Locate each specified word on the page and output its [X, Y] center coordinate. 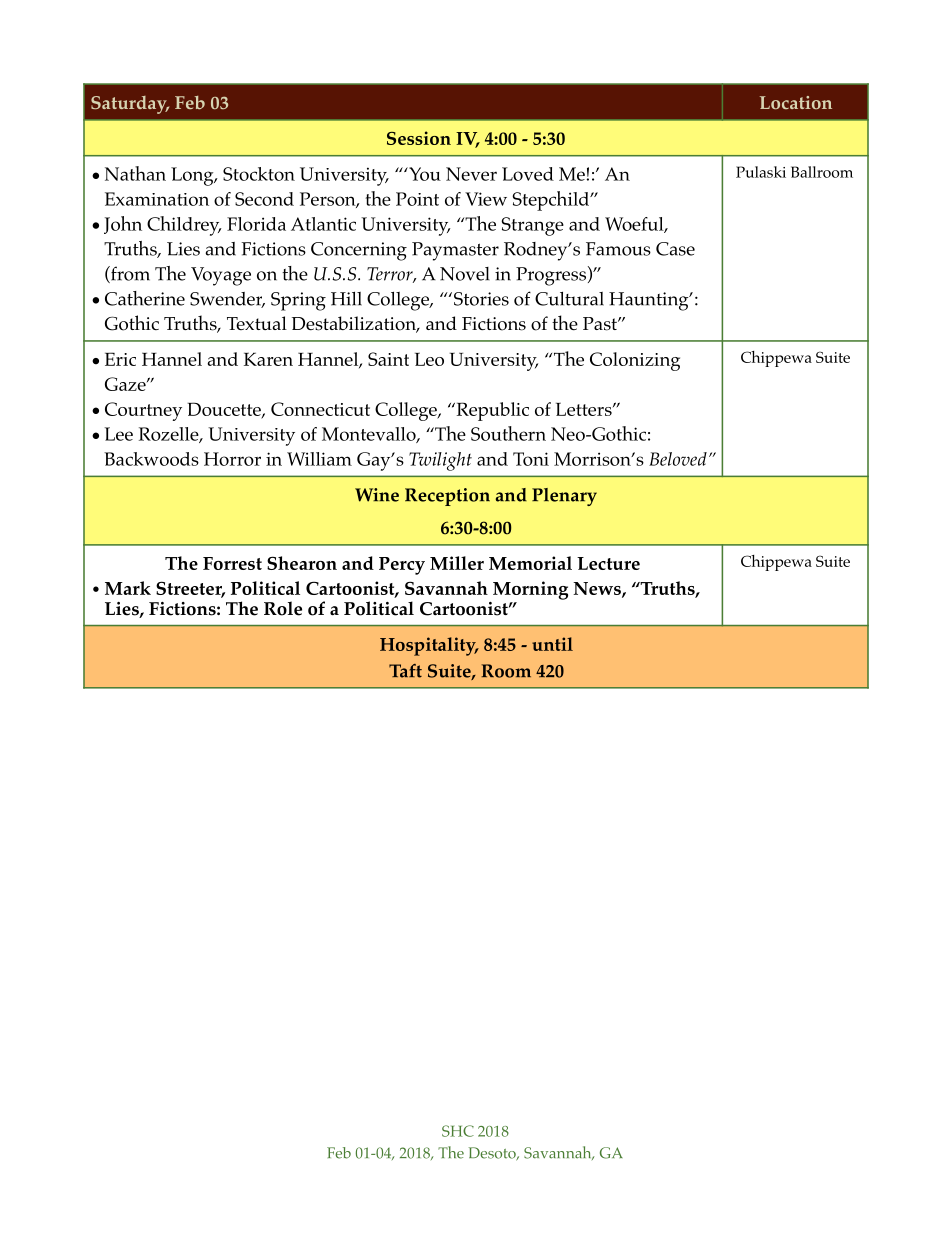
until [552, 644]
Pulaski [761, 172]
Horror [232, 459]
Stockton [259, 174]
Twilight [440, 461]
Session [419, 138]
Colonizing [635, 361]
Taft [405, 671]
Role [283, 608]
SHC [458, 1131]
